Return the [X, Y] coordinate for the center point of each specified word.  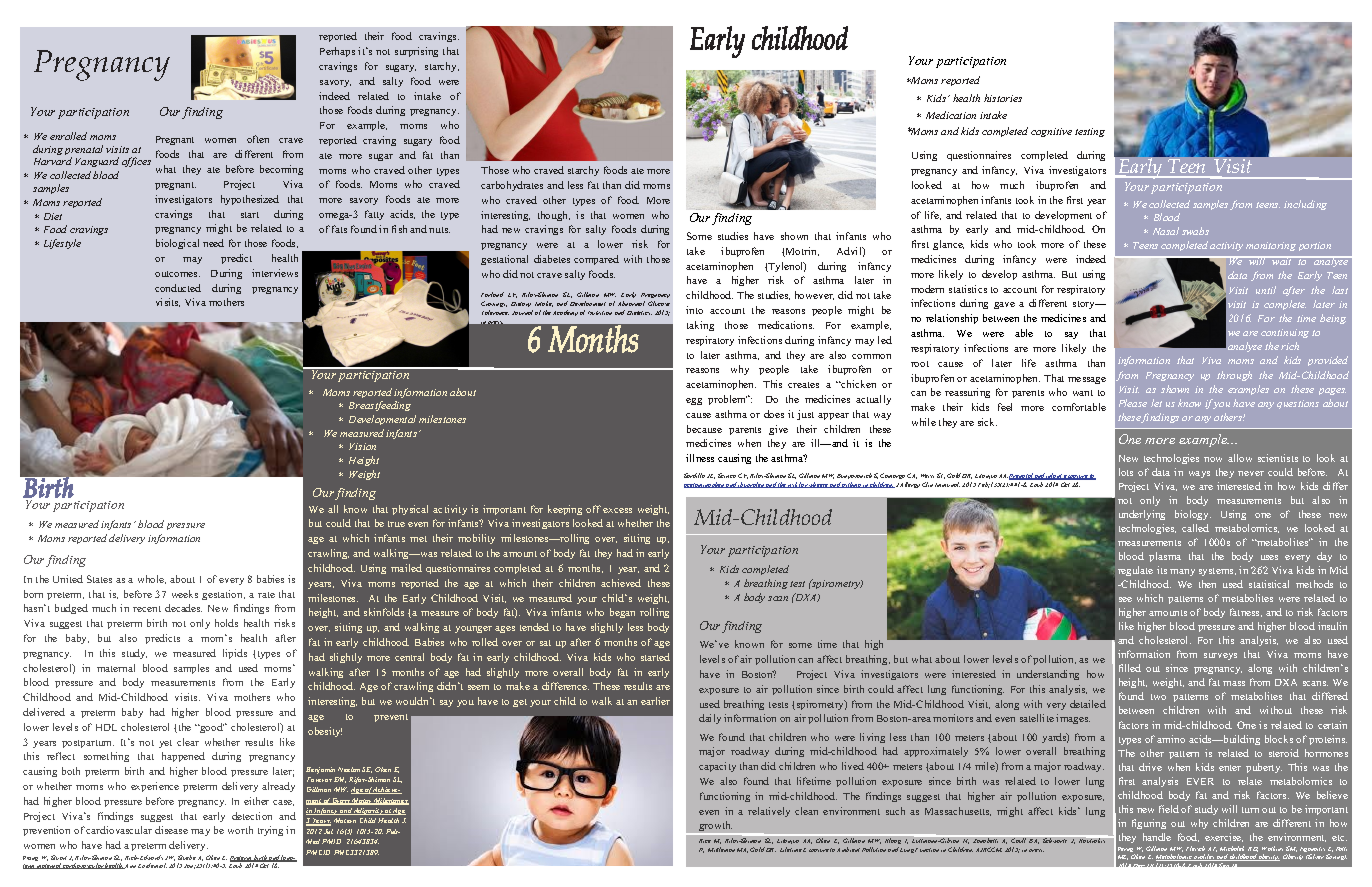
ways [1199, 474]
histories [1003, 98]
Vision [362, 446]
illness [700, 458]
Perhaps [337, 52]
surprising [416, 52]
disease [171, 830]
